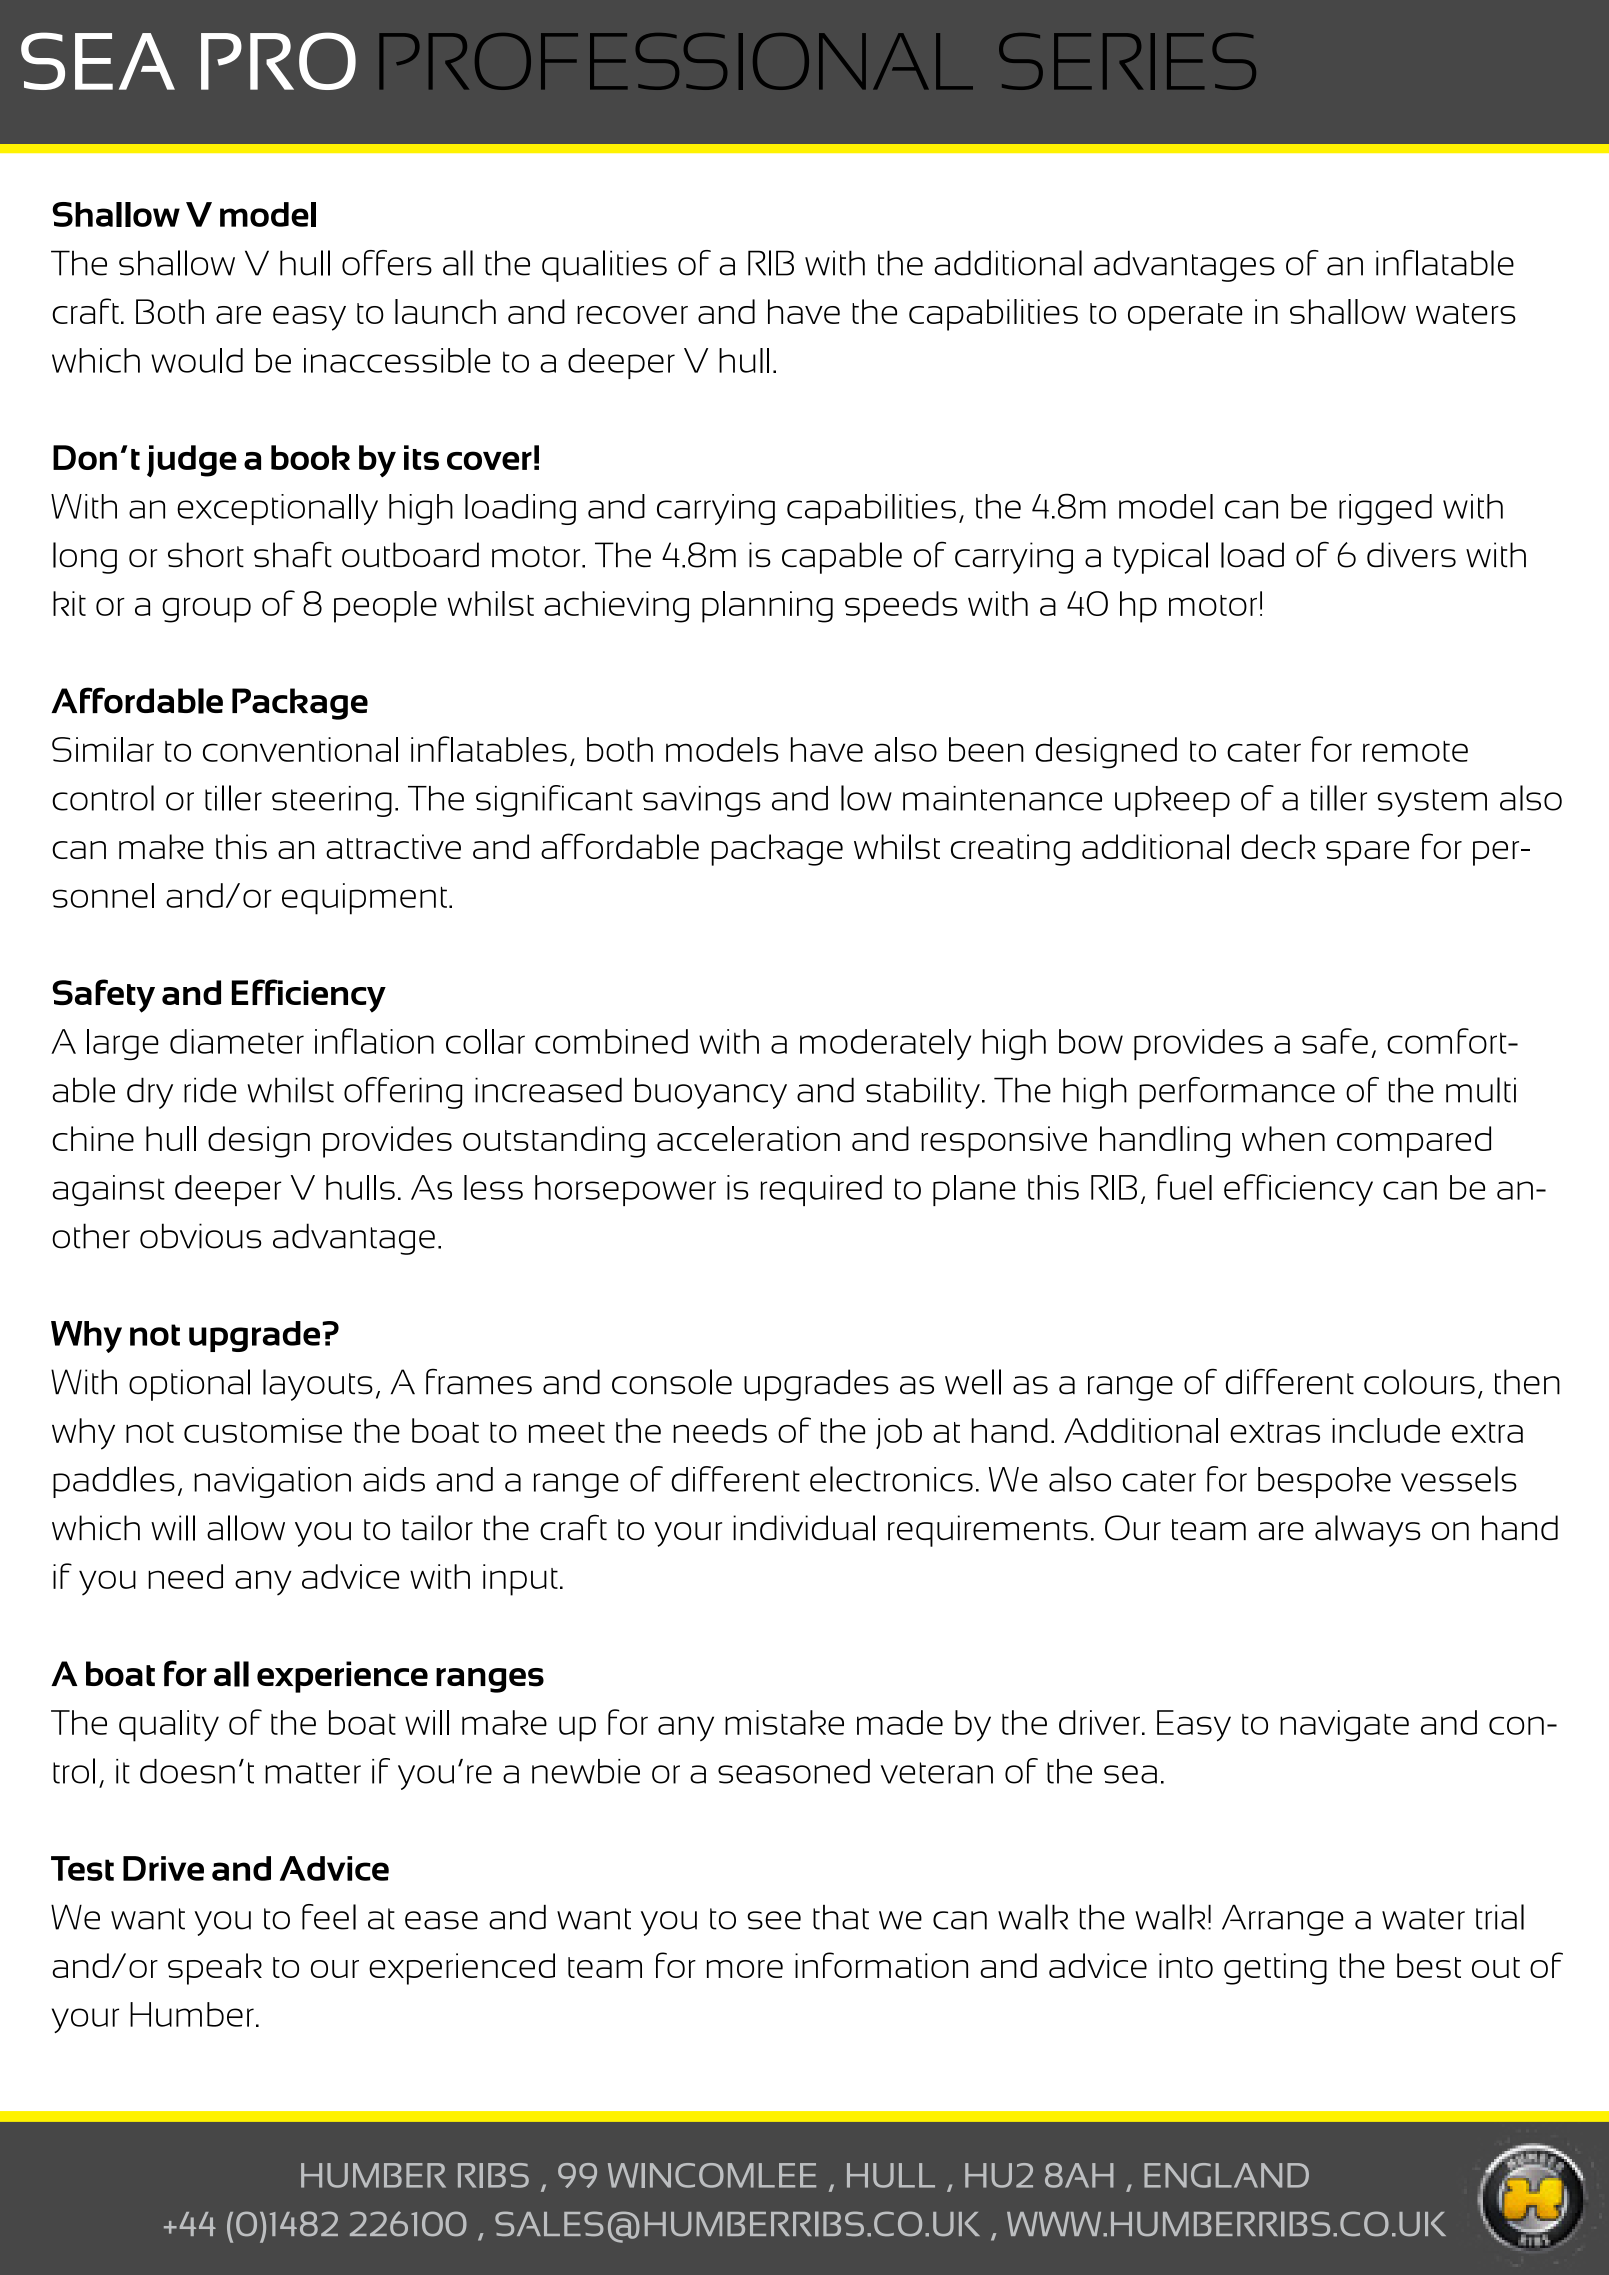 The width and height of the screenshot is (1609, 2275). Describe the element at coordinates (189, 1385) in the screenshot. I see `optional` at that location.
